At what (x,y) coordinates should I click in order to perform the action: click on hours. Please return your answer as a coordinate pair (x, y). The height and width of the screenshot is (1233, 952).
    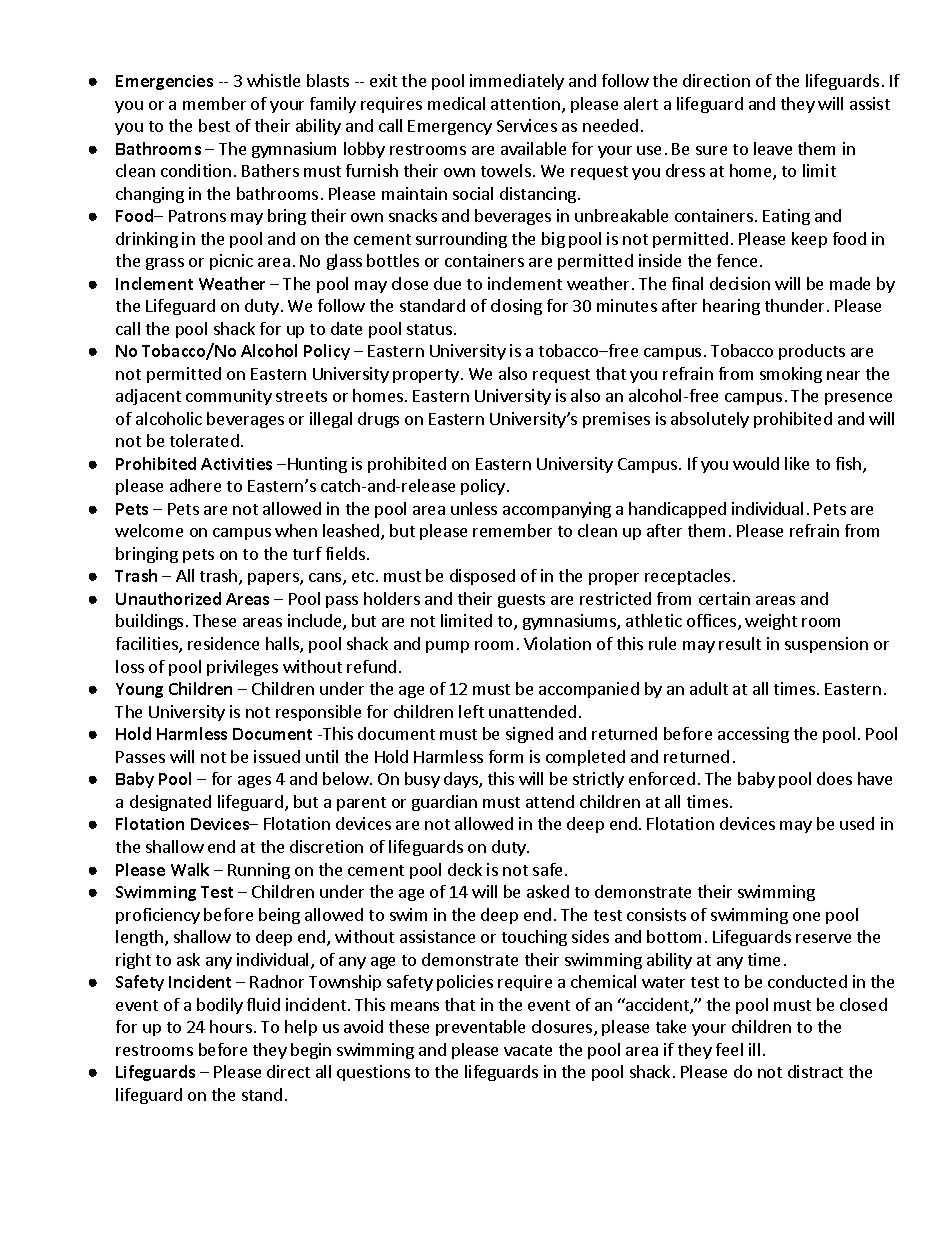
    Looking at the image, I should click on (232, 1026).
